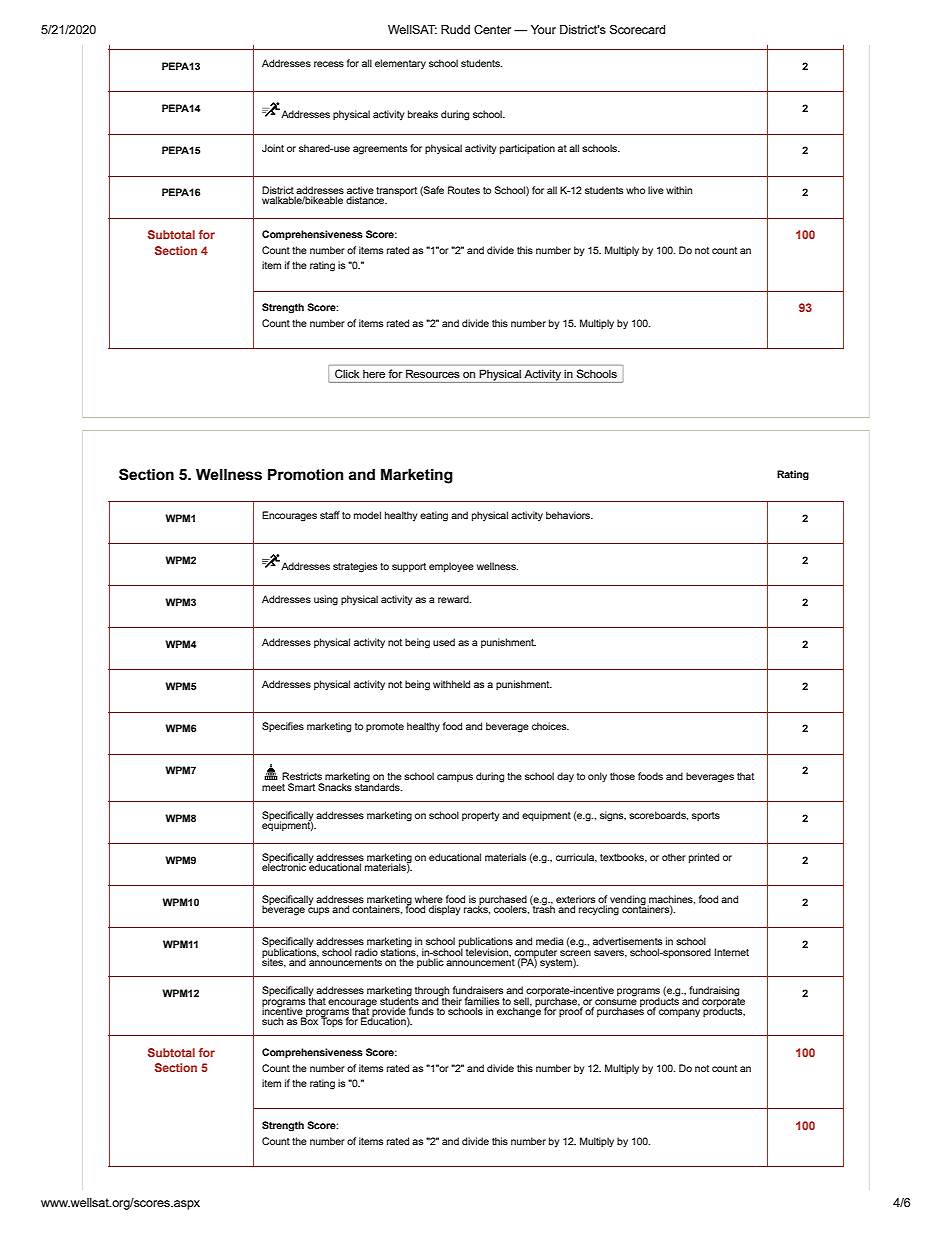 This page has height=1233, width=952. What do you see at coordinates (478, 990) in the page?
I see `fundraisers` at bounding box center [478, 990].
